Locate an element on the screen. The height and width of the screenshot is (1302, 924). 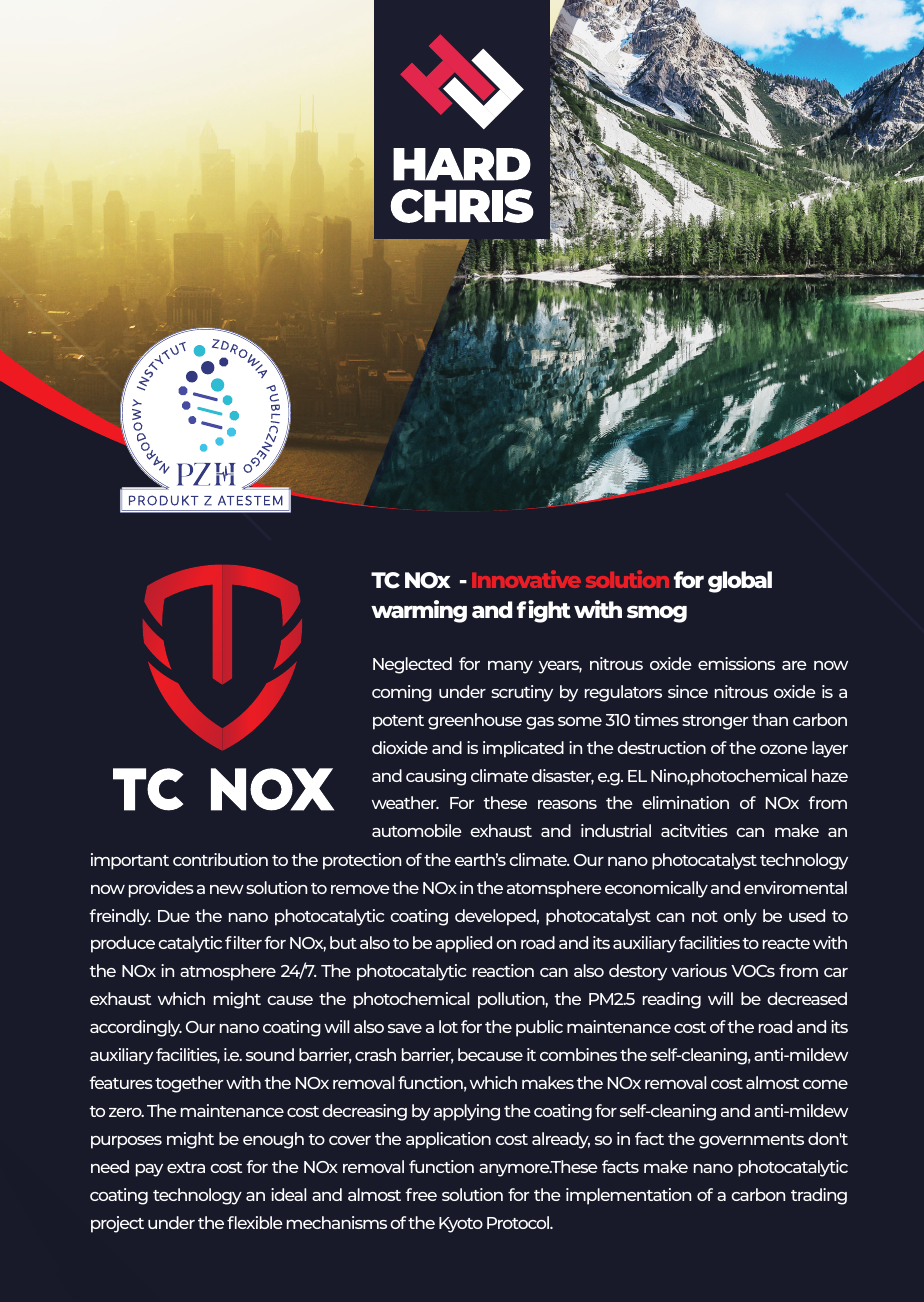
only is located at coordinates (740, 917).
